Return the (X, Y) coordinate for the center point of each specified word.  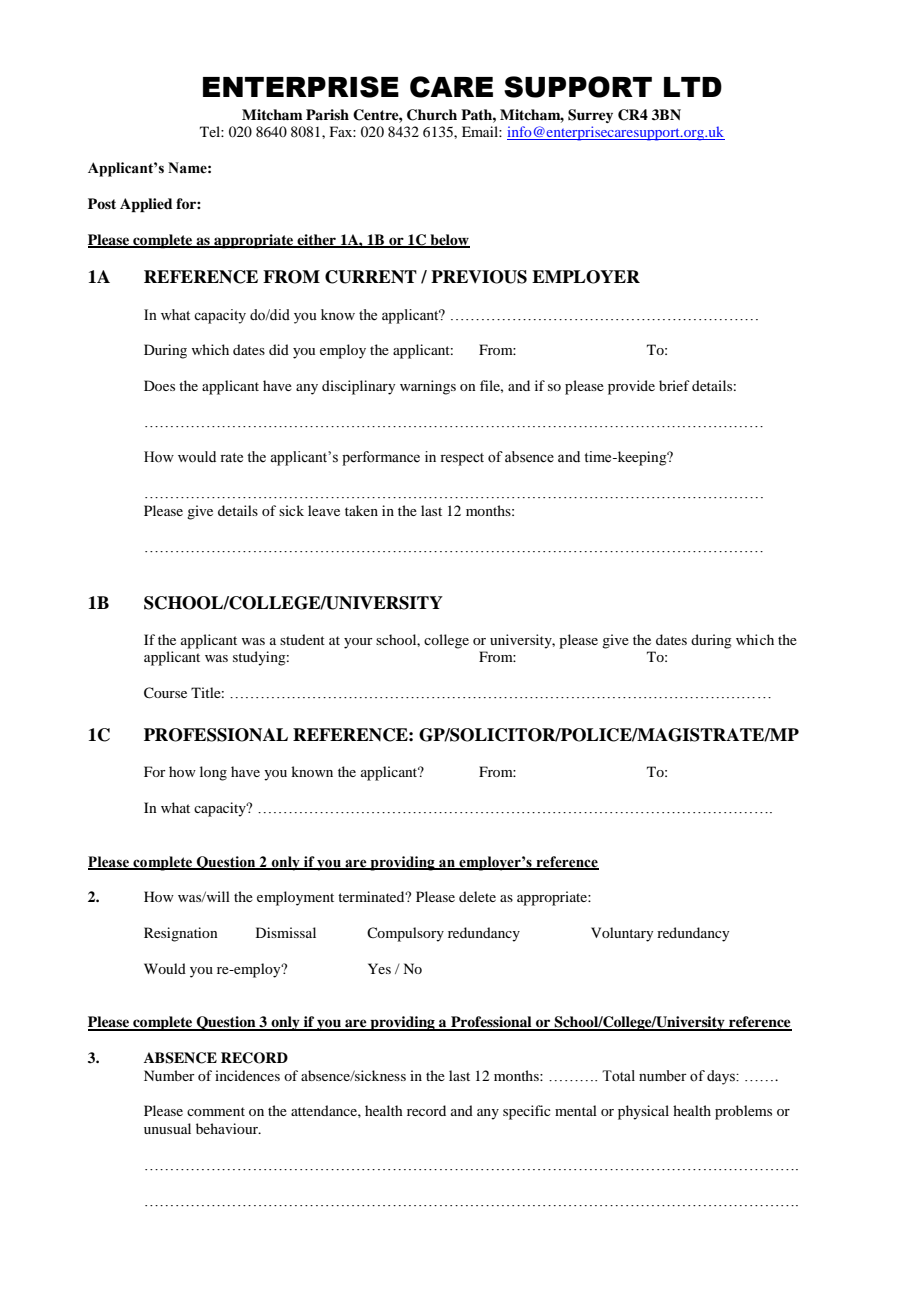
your (358, 643)
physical (643, 1112)
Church (432, 115)
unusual (167, 1128)
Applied (146, 205)
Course (165, 693)
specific (527, 1112)
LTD (693, 87)
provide (631, 387)
